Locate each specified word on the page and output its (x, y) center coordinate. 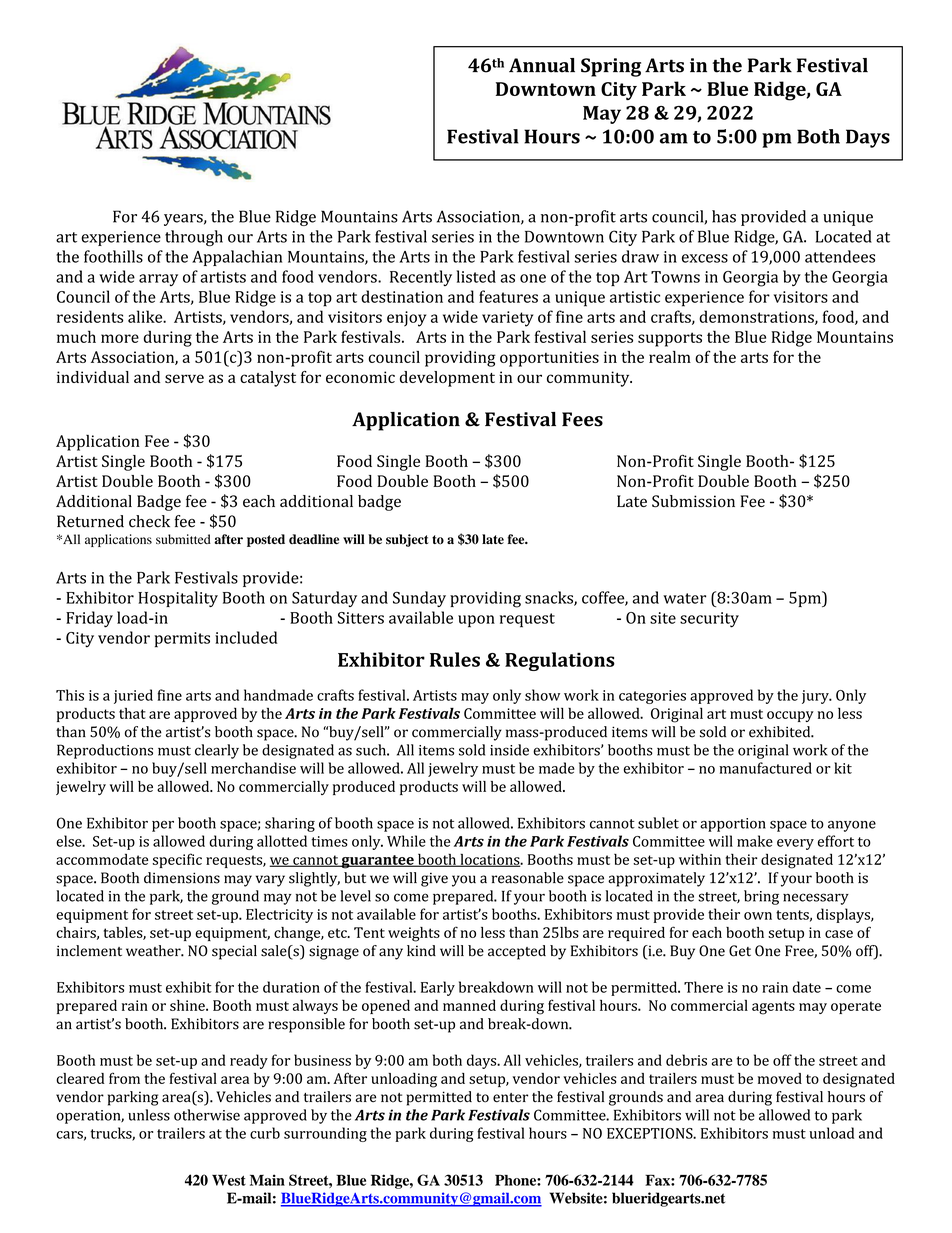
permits (182, 640)
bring (761, 897)
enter (510, 1098)
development (447, 379)
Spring (611, 67)
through (194, 238)
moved (780, 1078)
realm (670, 357)
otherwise (207, 1115)
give (434, 879)
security (709, 620)
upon (476, 621)
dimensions (182, 878)
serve (184, 378)
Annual (542, 65)
